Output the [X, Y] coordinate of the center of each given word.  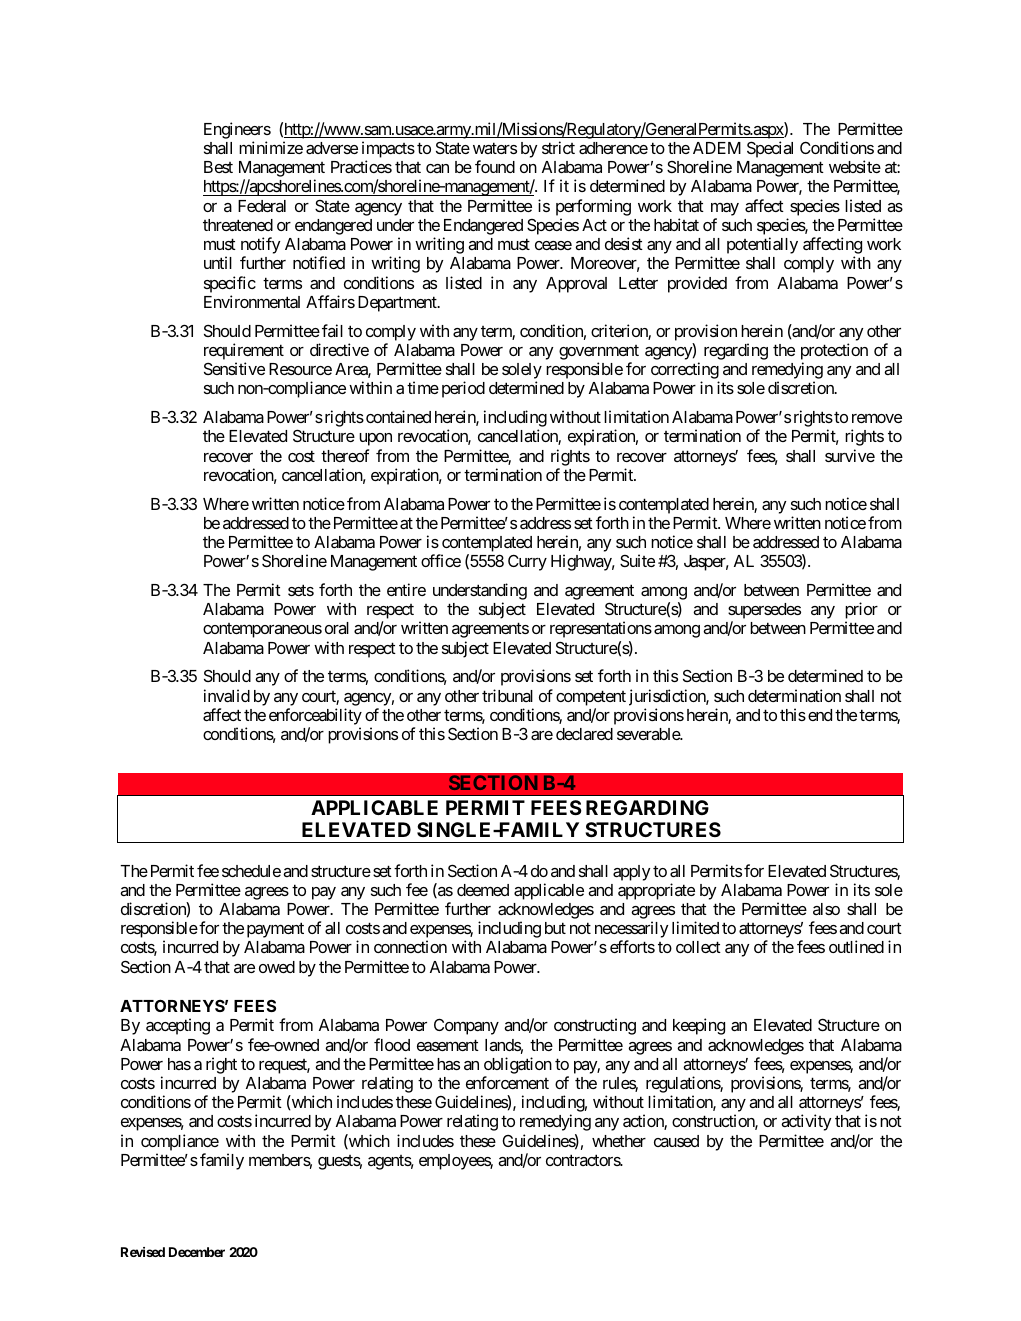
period [463, 389]
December [197, 1252]
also [826, 909]
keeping [699, 1026]
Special [770, 149]
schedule [251, 871]
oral [337, 628]
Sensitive [234, 368]
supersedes [764, 612]
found [495, 166]
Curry [527, 562]
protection [834, 353]
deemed [483, 890]
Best [218, 167]
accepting [178, 1026]
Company [466, 1026]
